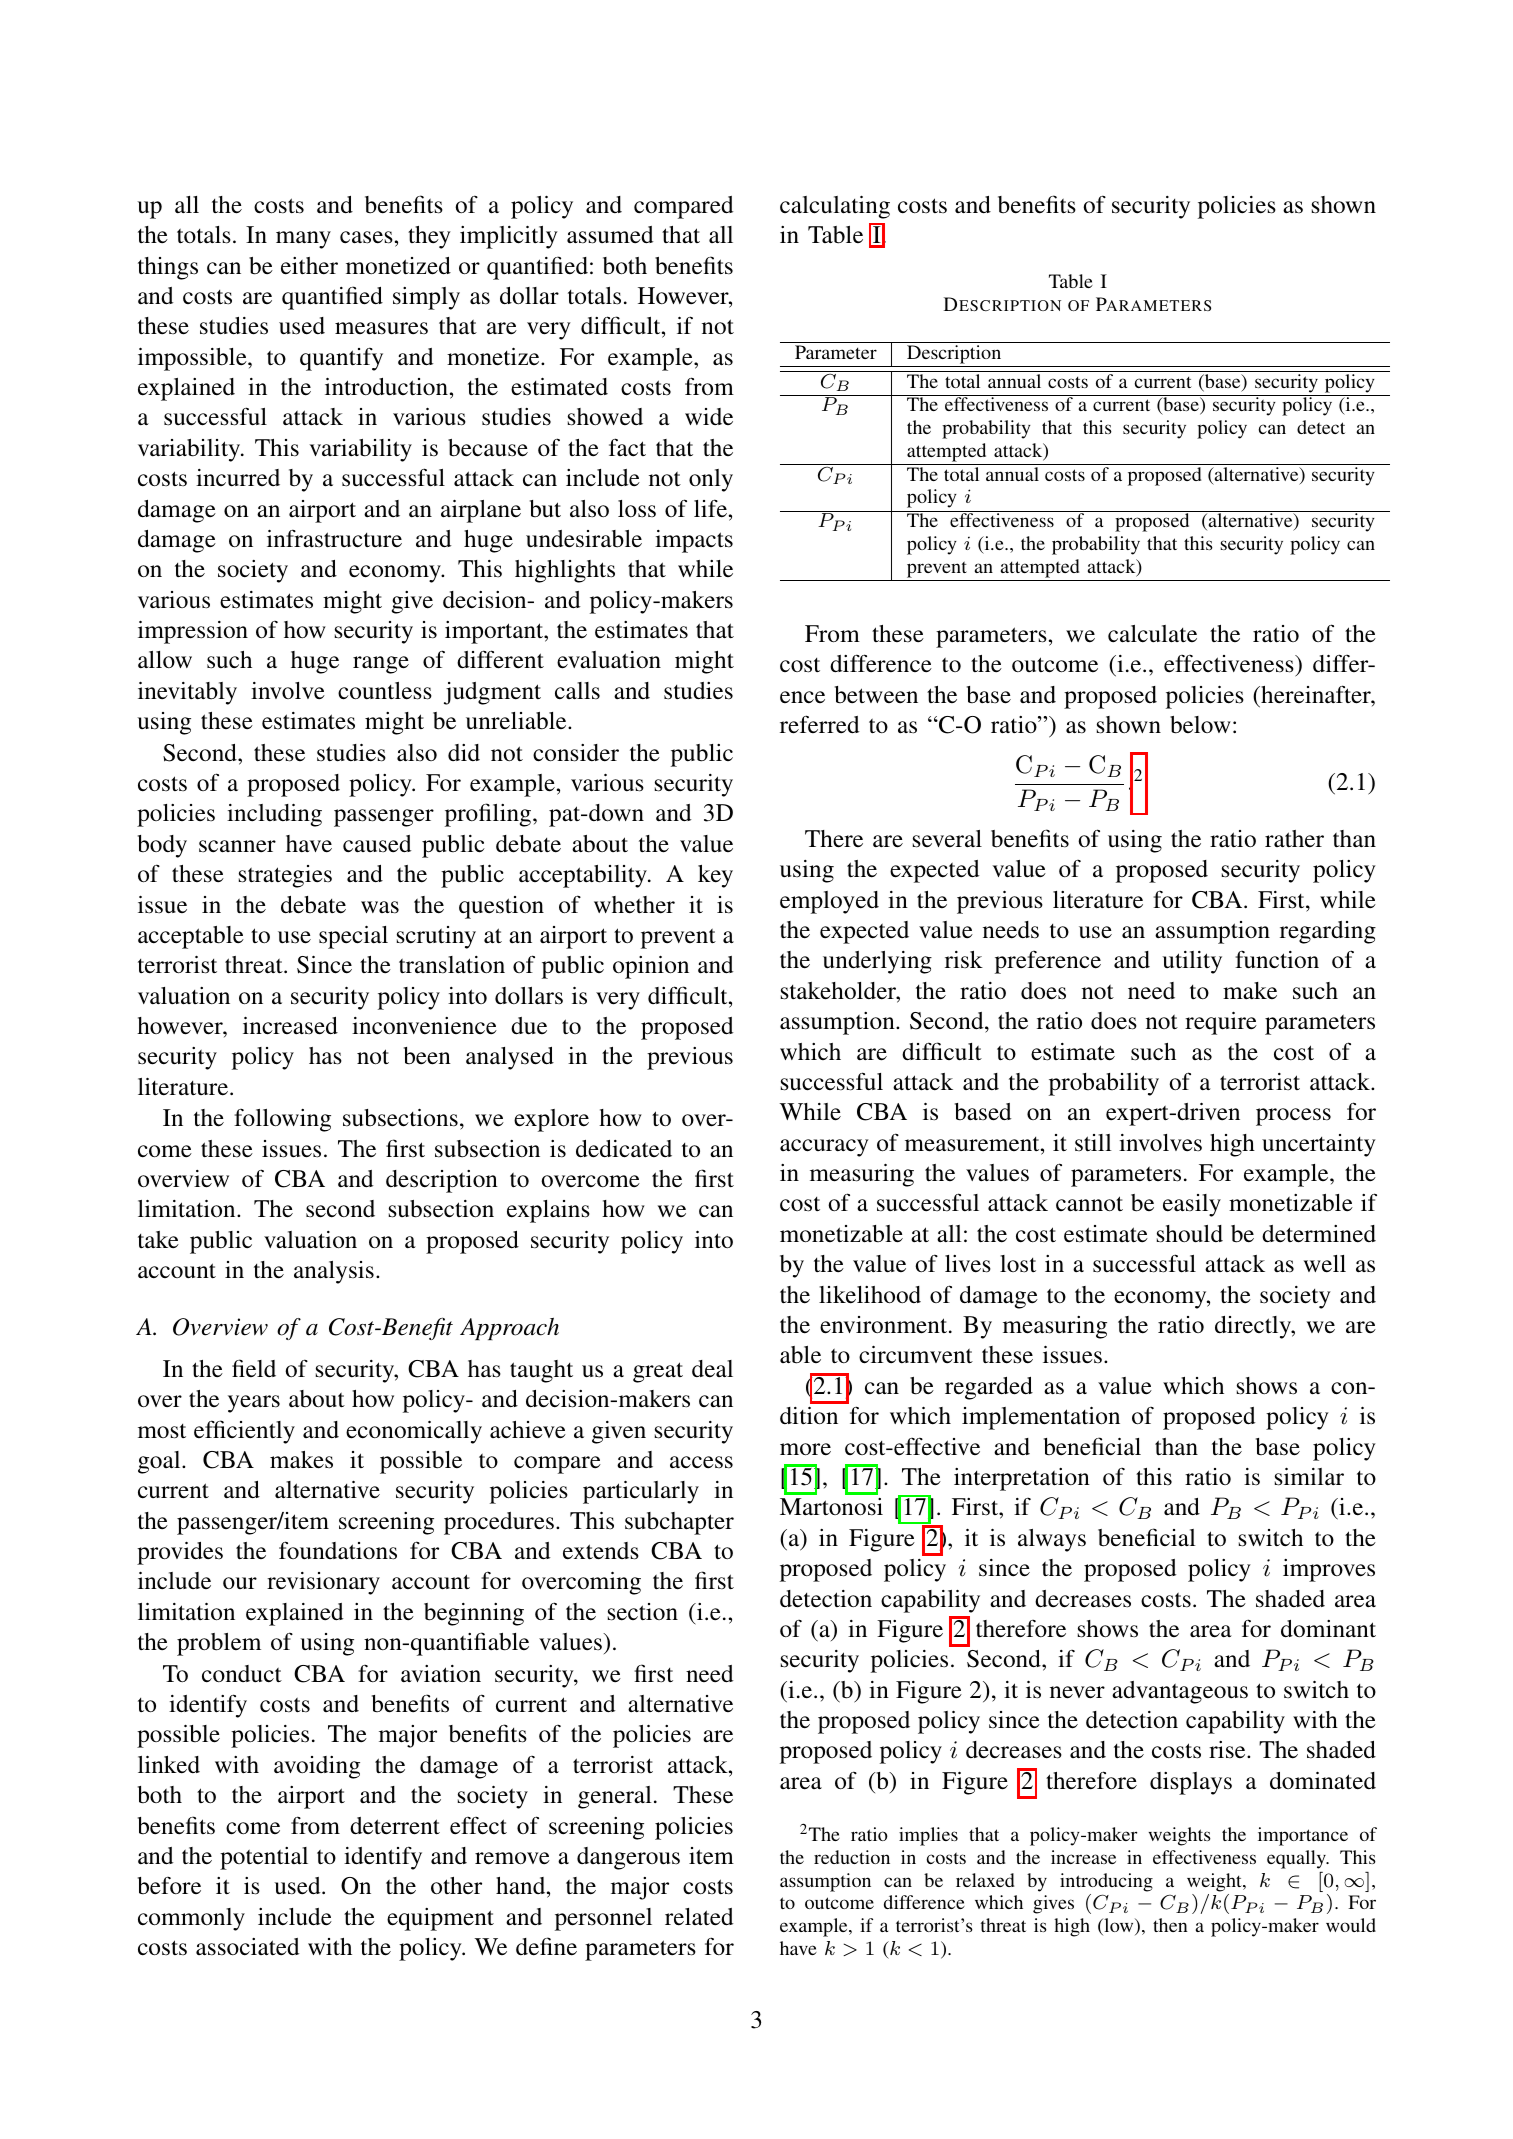 The image size is (1513, 2139). What do you see at coordinates (835, 207) in the document?
I see `calculating` at bounding box center [835, 207].
